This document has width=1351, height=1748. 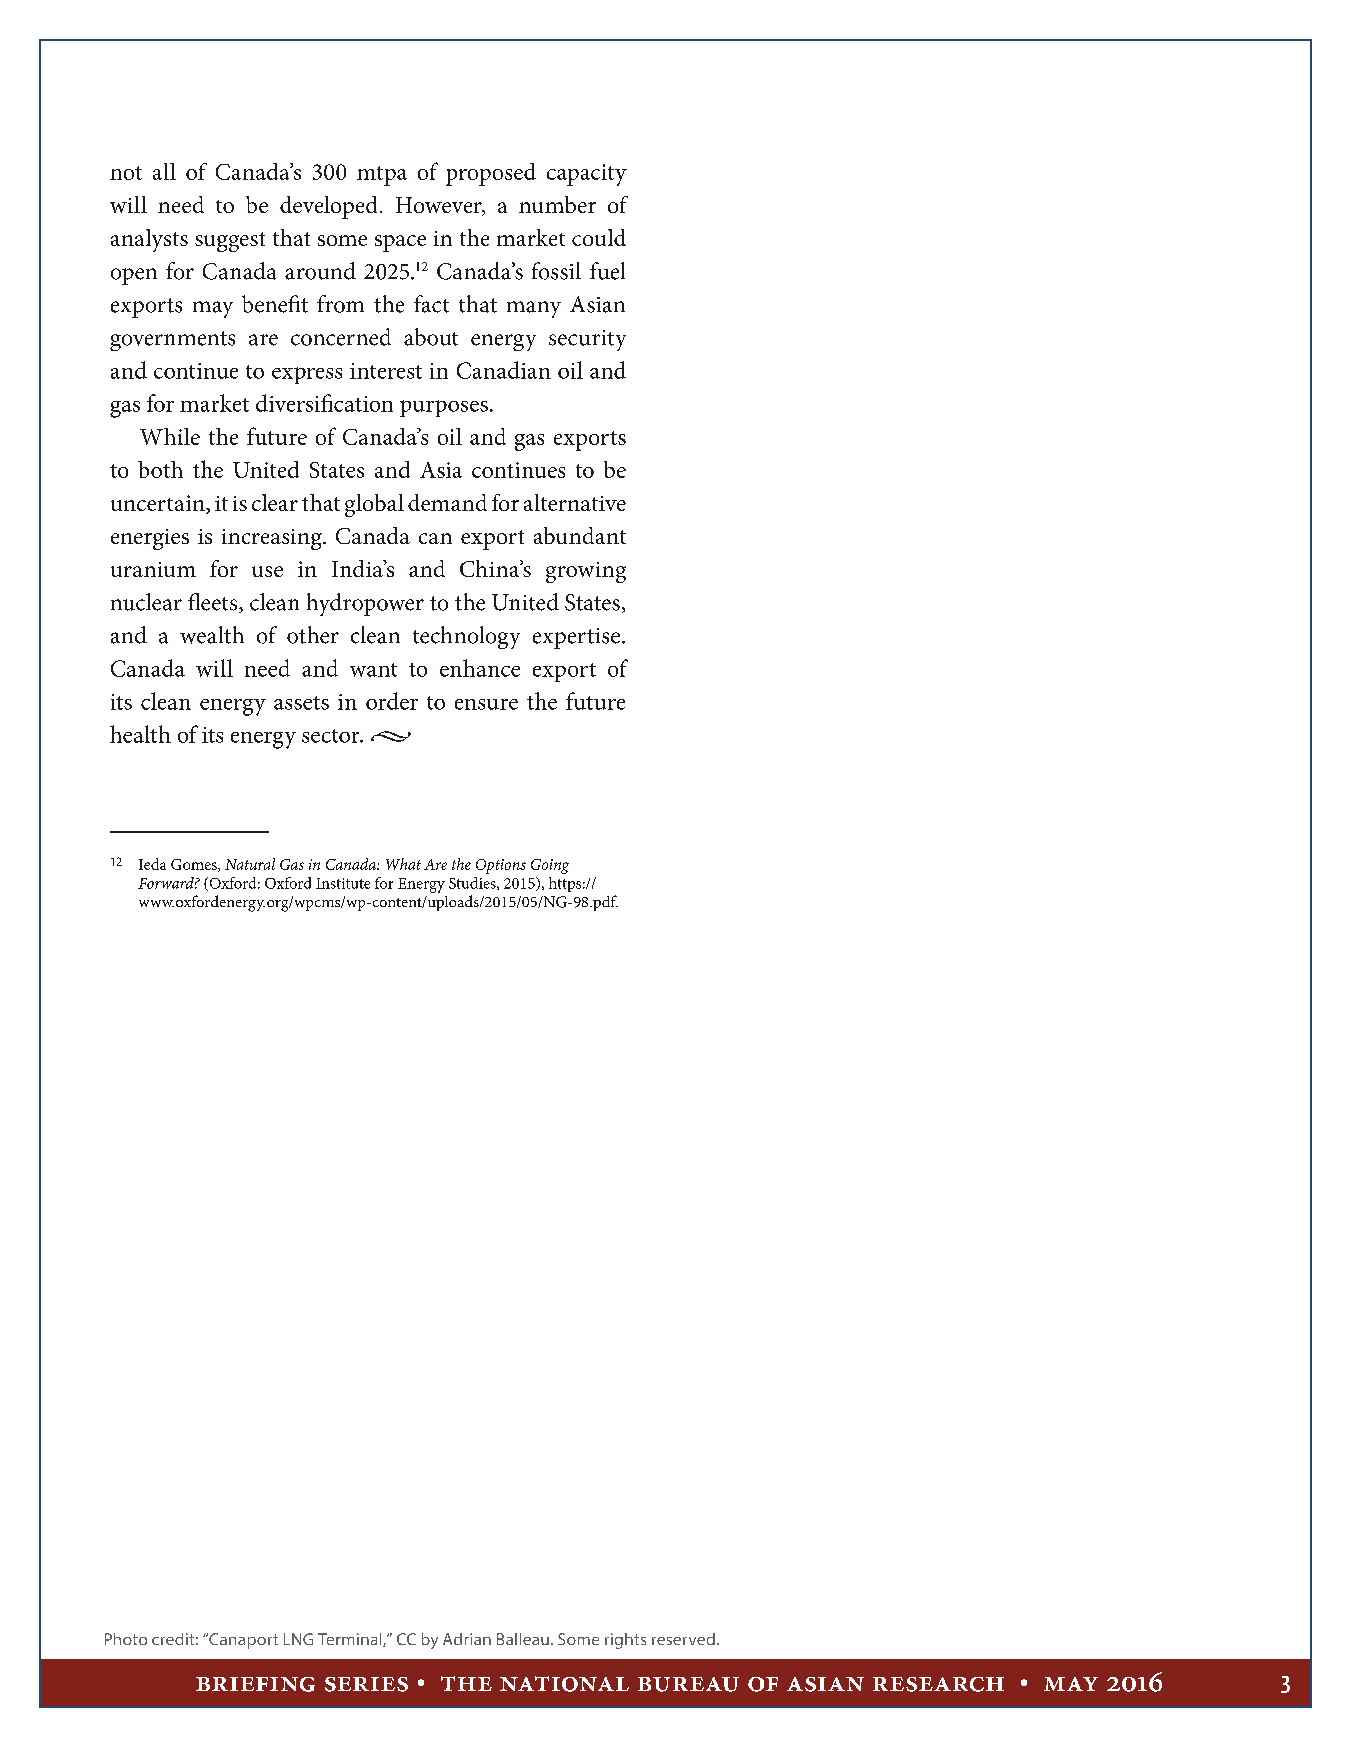 What do you see at coordinates (576, 638) in the document?
I see `expertise` at bounding box center [576, 638].
